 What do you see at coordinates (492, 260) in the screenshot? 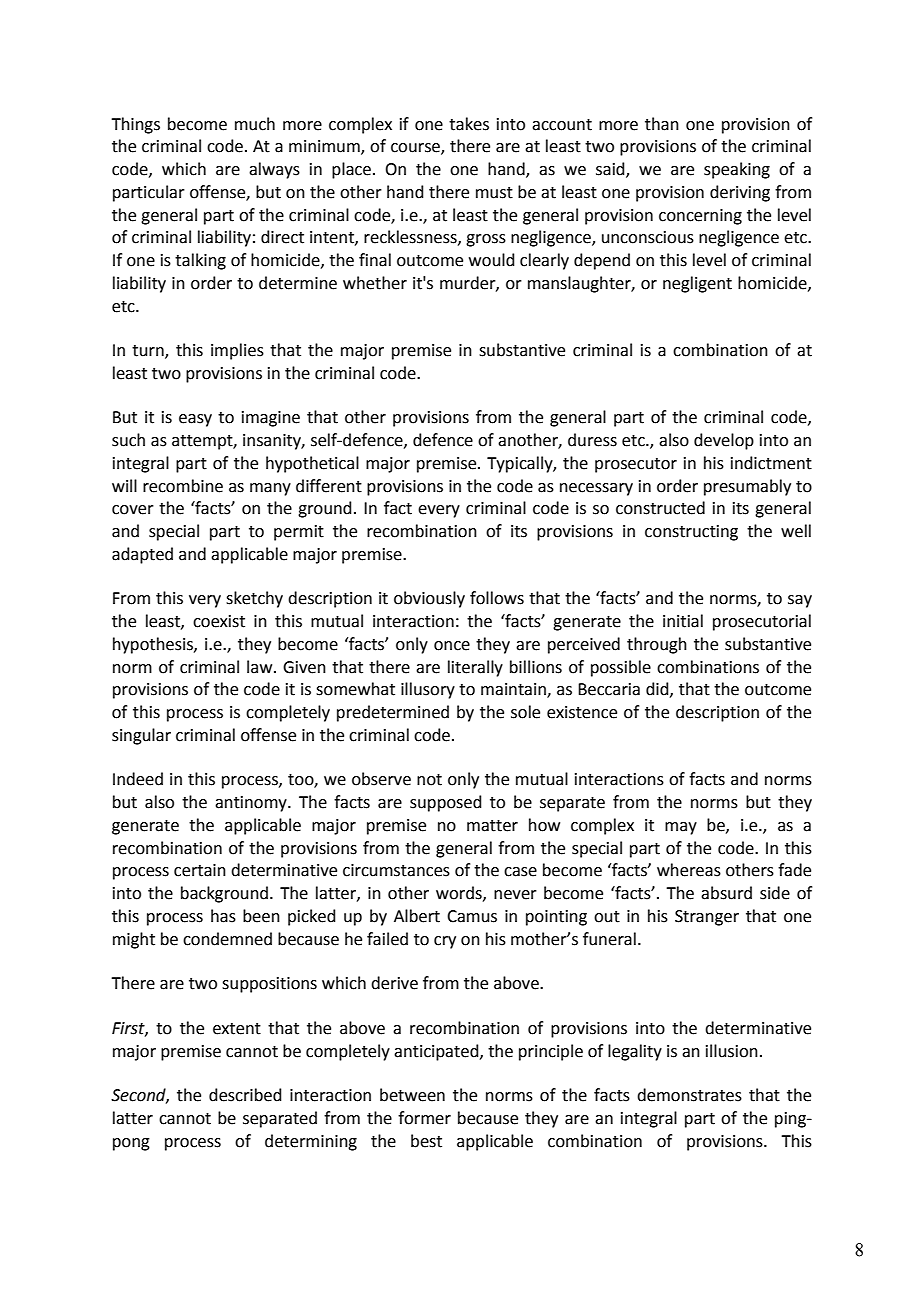
I see `would` at bounding box center [492, 260].
